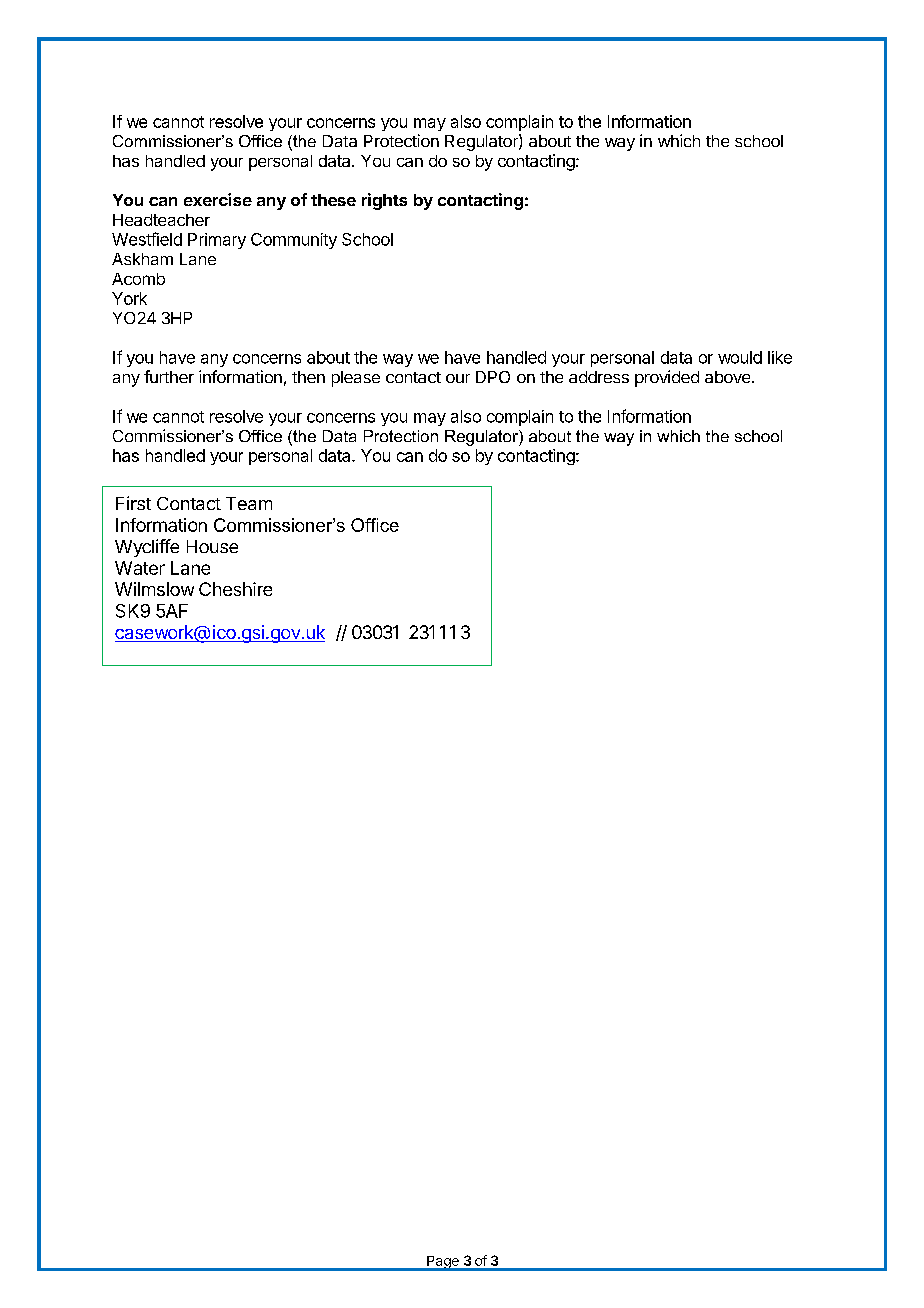  I want to click on rights, so click(384, 201).
